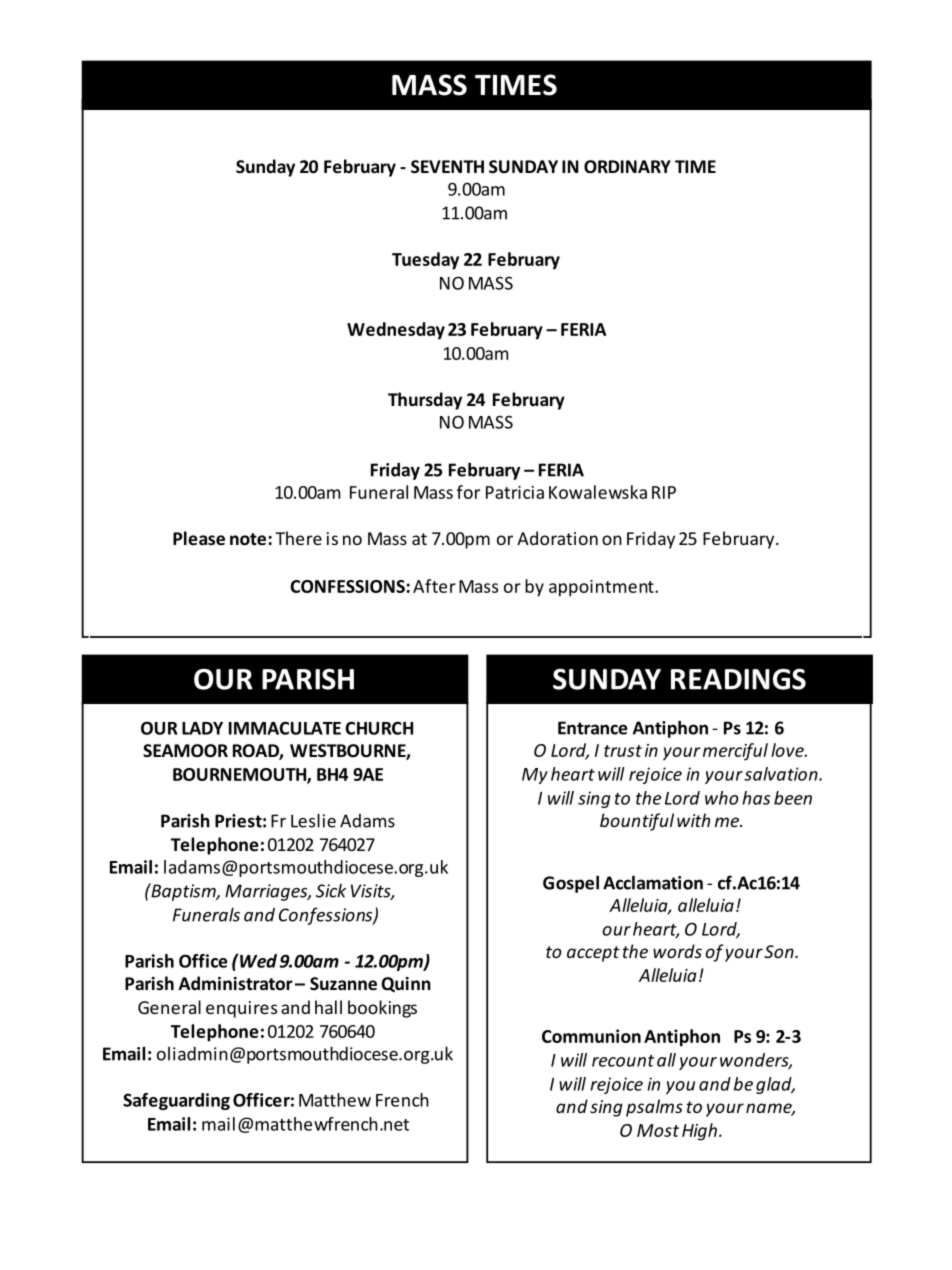 This screenshot has height=1270, width=952. I want to click on ORDINARY, so click(627, 167).
